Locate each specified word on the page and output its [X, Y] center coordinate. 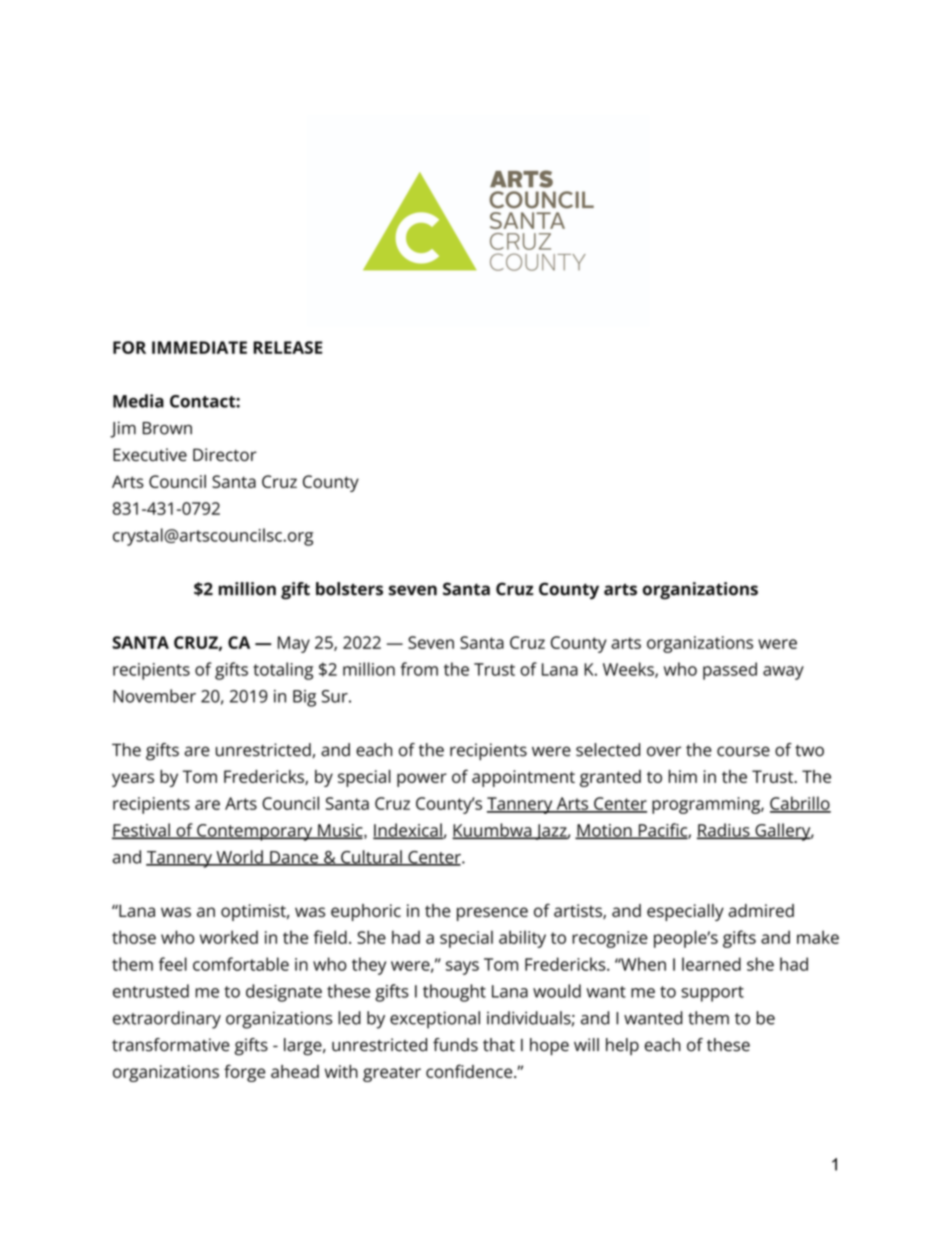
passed [730, 671]
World [239, 858]
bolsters [349, 589]
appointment [523, 778]
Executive [150, 455]
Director [225, 455]
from [419, 669]
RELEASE [287, 347]
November [154, 696]
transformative [171, 1045]
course [743, 751]
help [622, 1046]
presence [492, 914]
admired [761, 910]
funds [455, 1045]
